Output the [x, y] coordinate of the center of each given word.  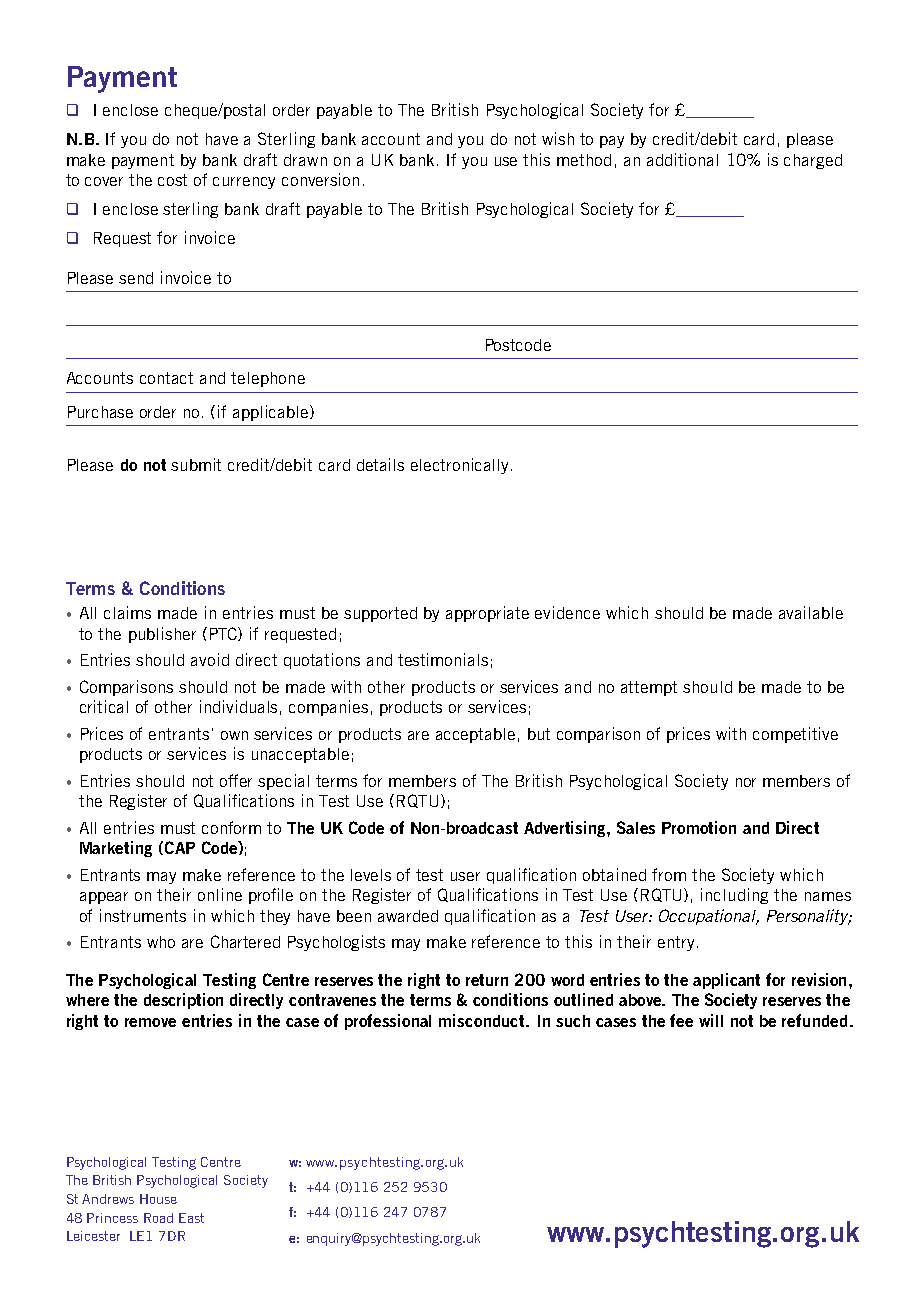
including [734, 896]
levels [371, 875]
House [158, 1199]
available [811, 612]
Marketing [116, 849]
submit [196, 464]
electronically [461, 466]
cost [172, 180]
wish [558, 138]
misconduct [483, 1020]
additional [682, 159]
